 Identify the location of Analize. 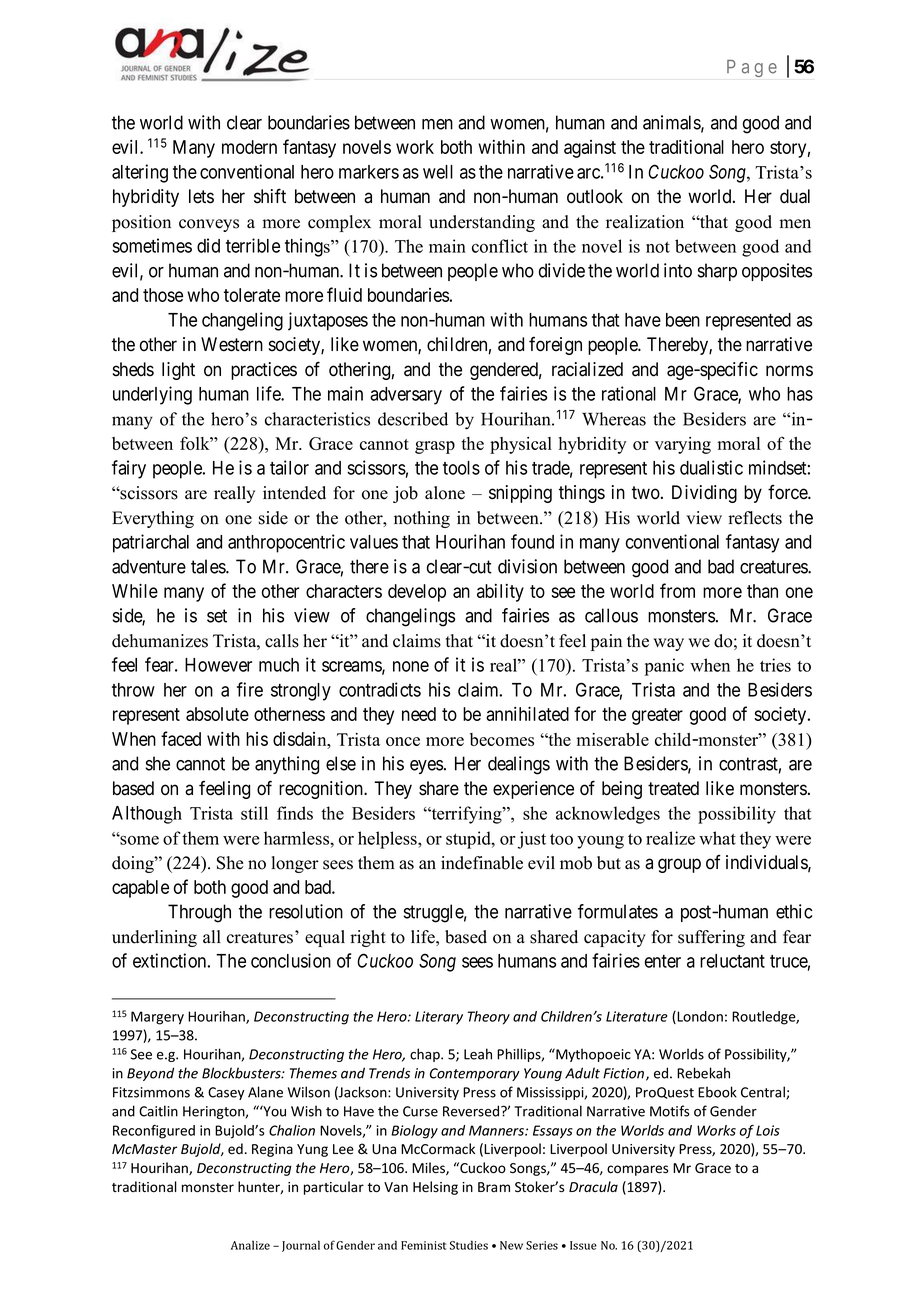
(250, 1245).
